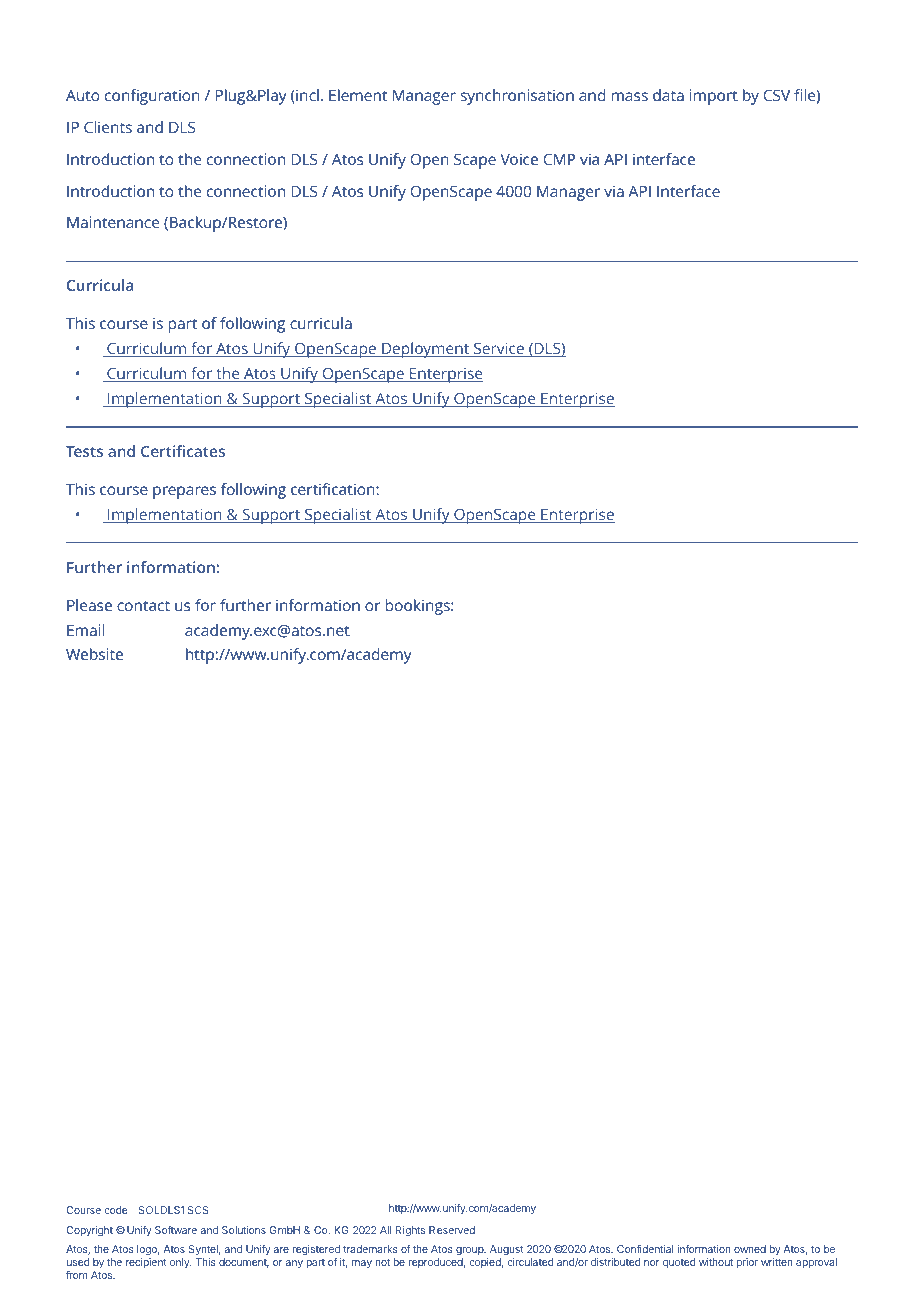 This document has width=924, height=1308. Describe the element at coordinates (334, 489) in the document. I see `certification` at that location.
